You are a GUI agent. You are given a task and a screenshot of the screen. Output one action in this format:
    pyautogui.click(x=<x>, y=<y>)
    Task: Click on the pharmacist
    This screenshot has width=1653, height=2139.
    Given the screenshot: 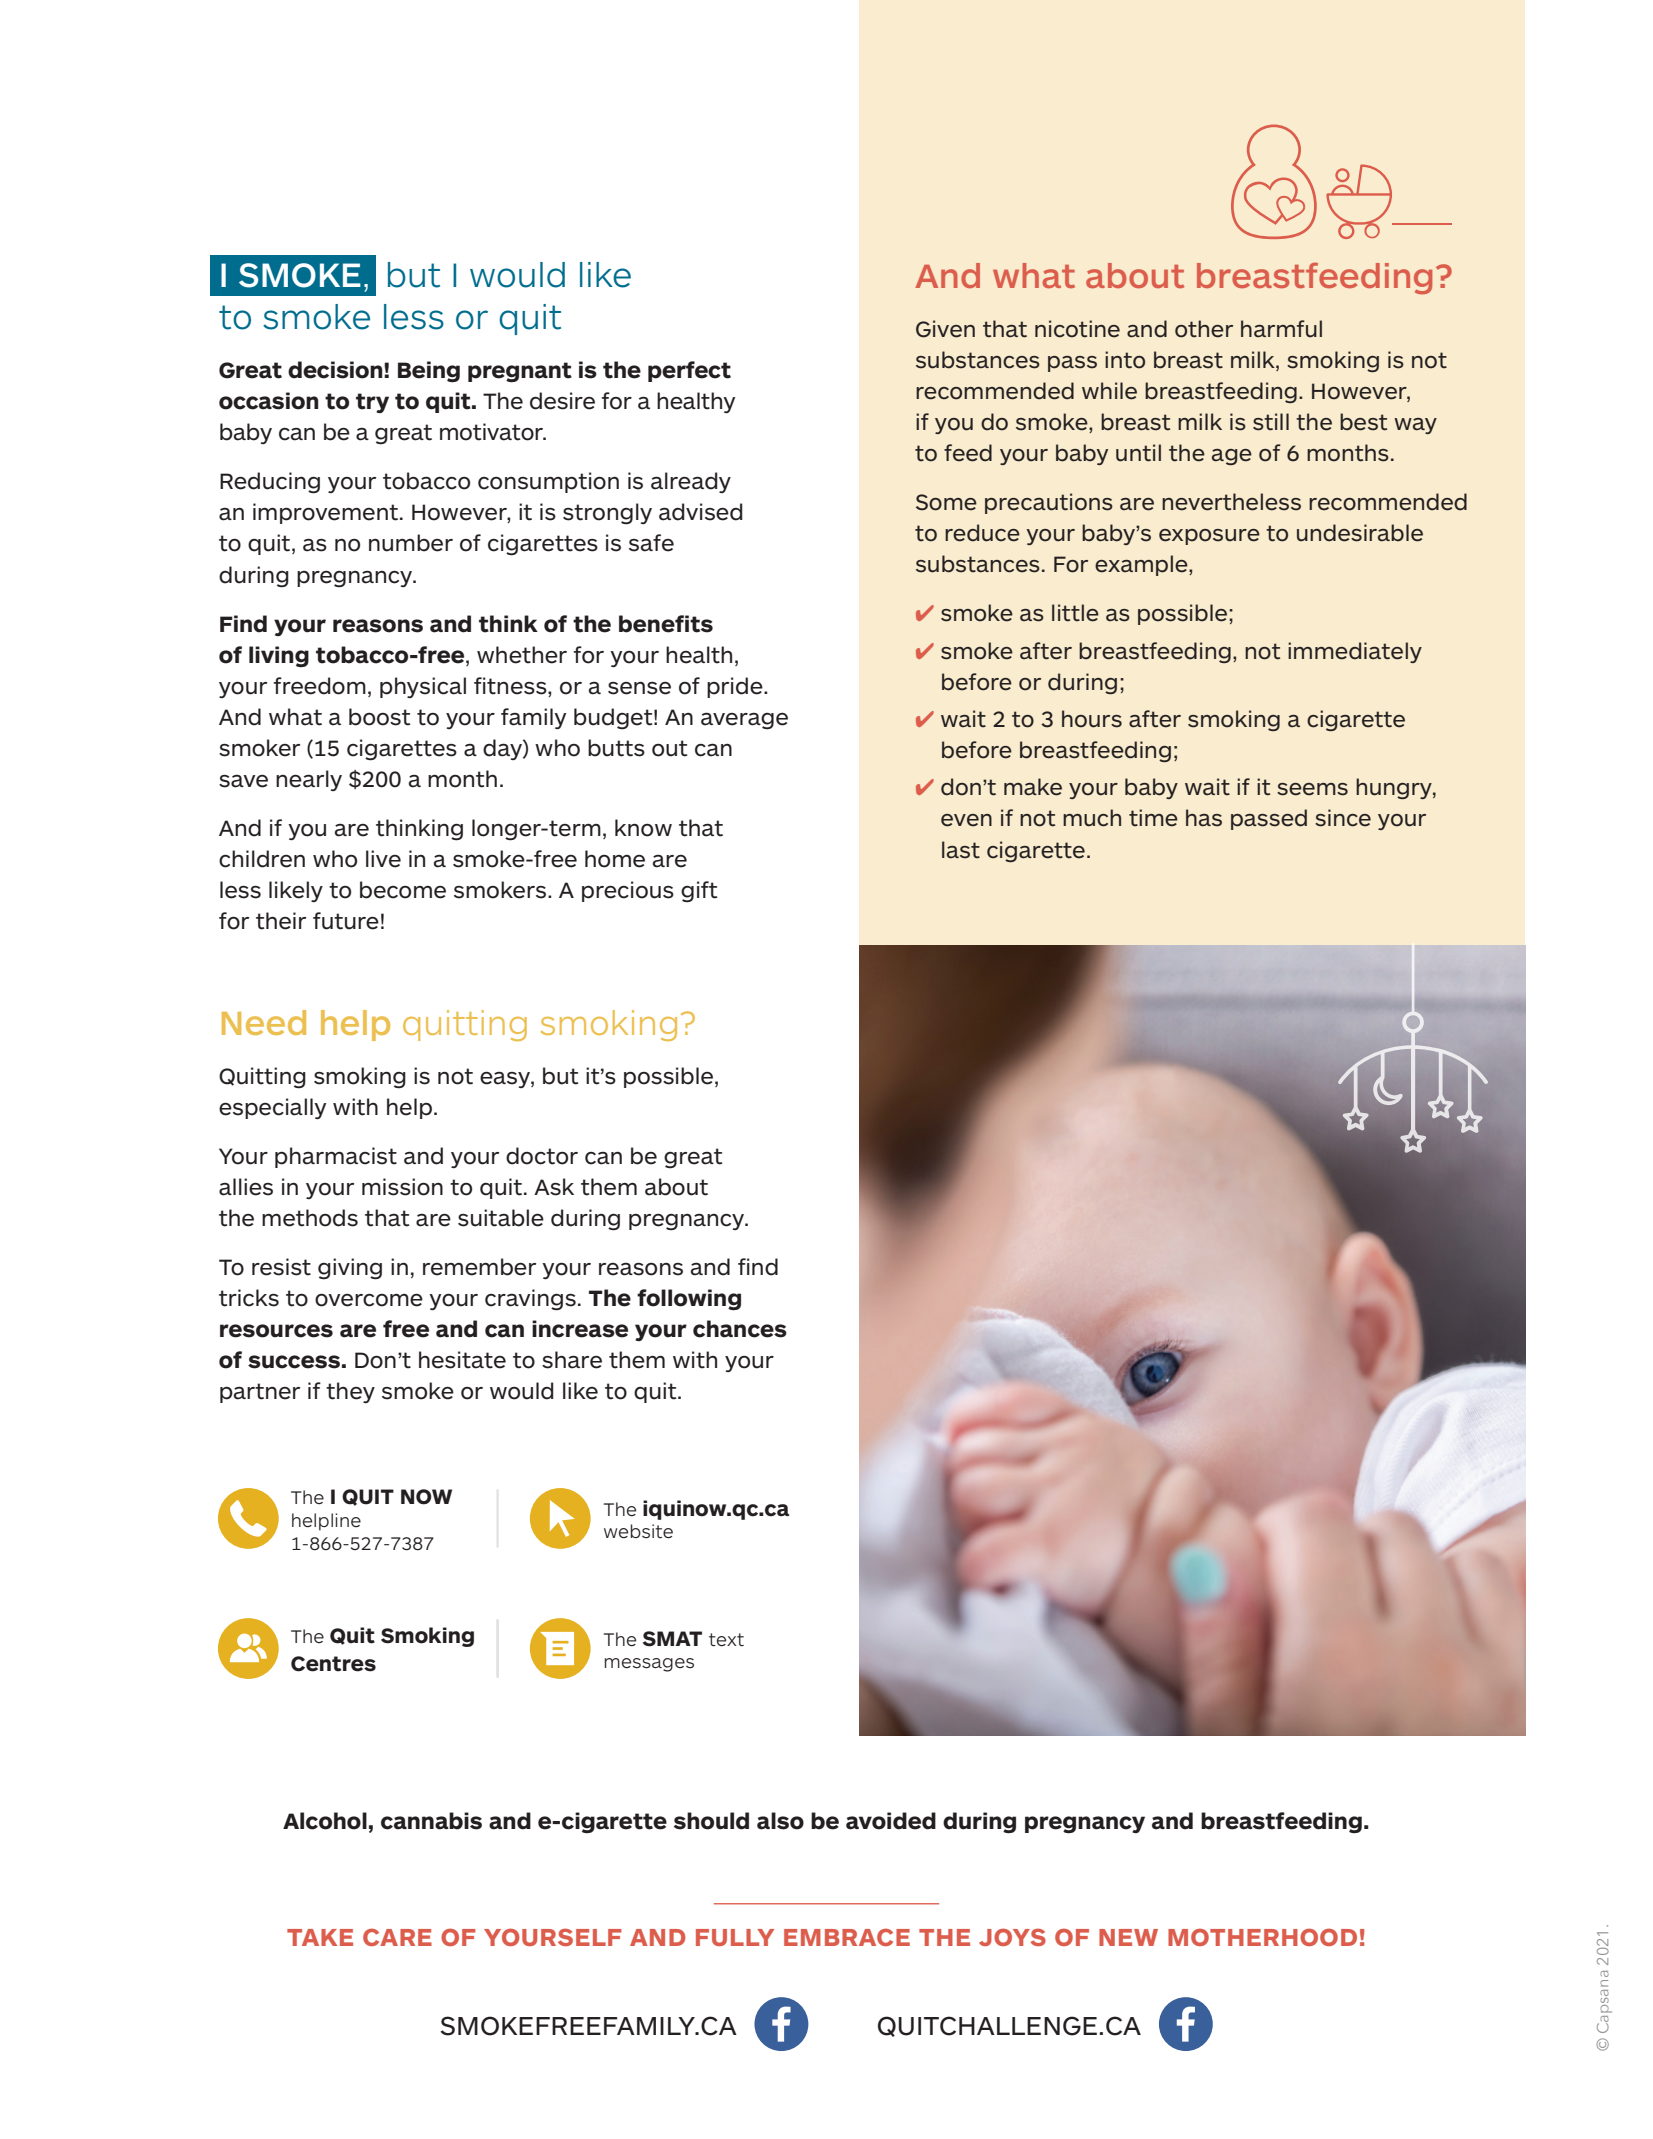 What is the action you would take?
    pyautogui.click(x=336, y=1157)
